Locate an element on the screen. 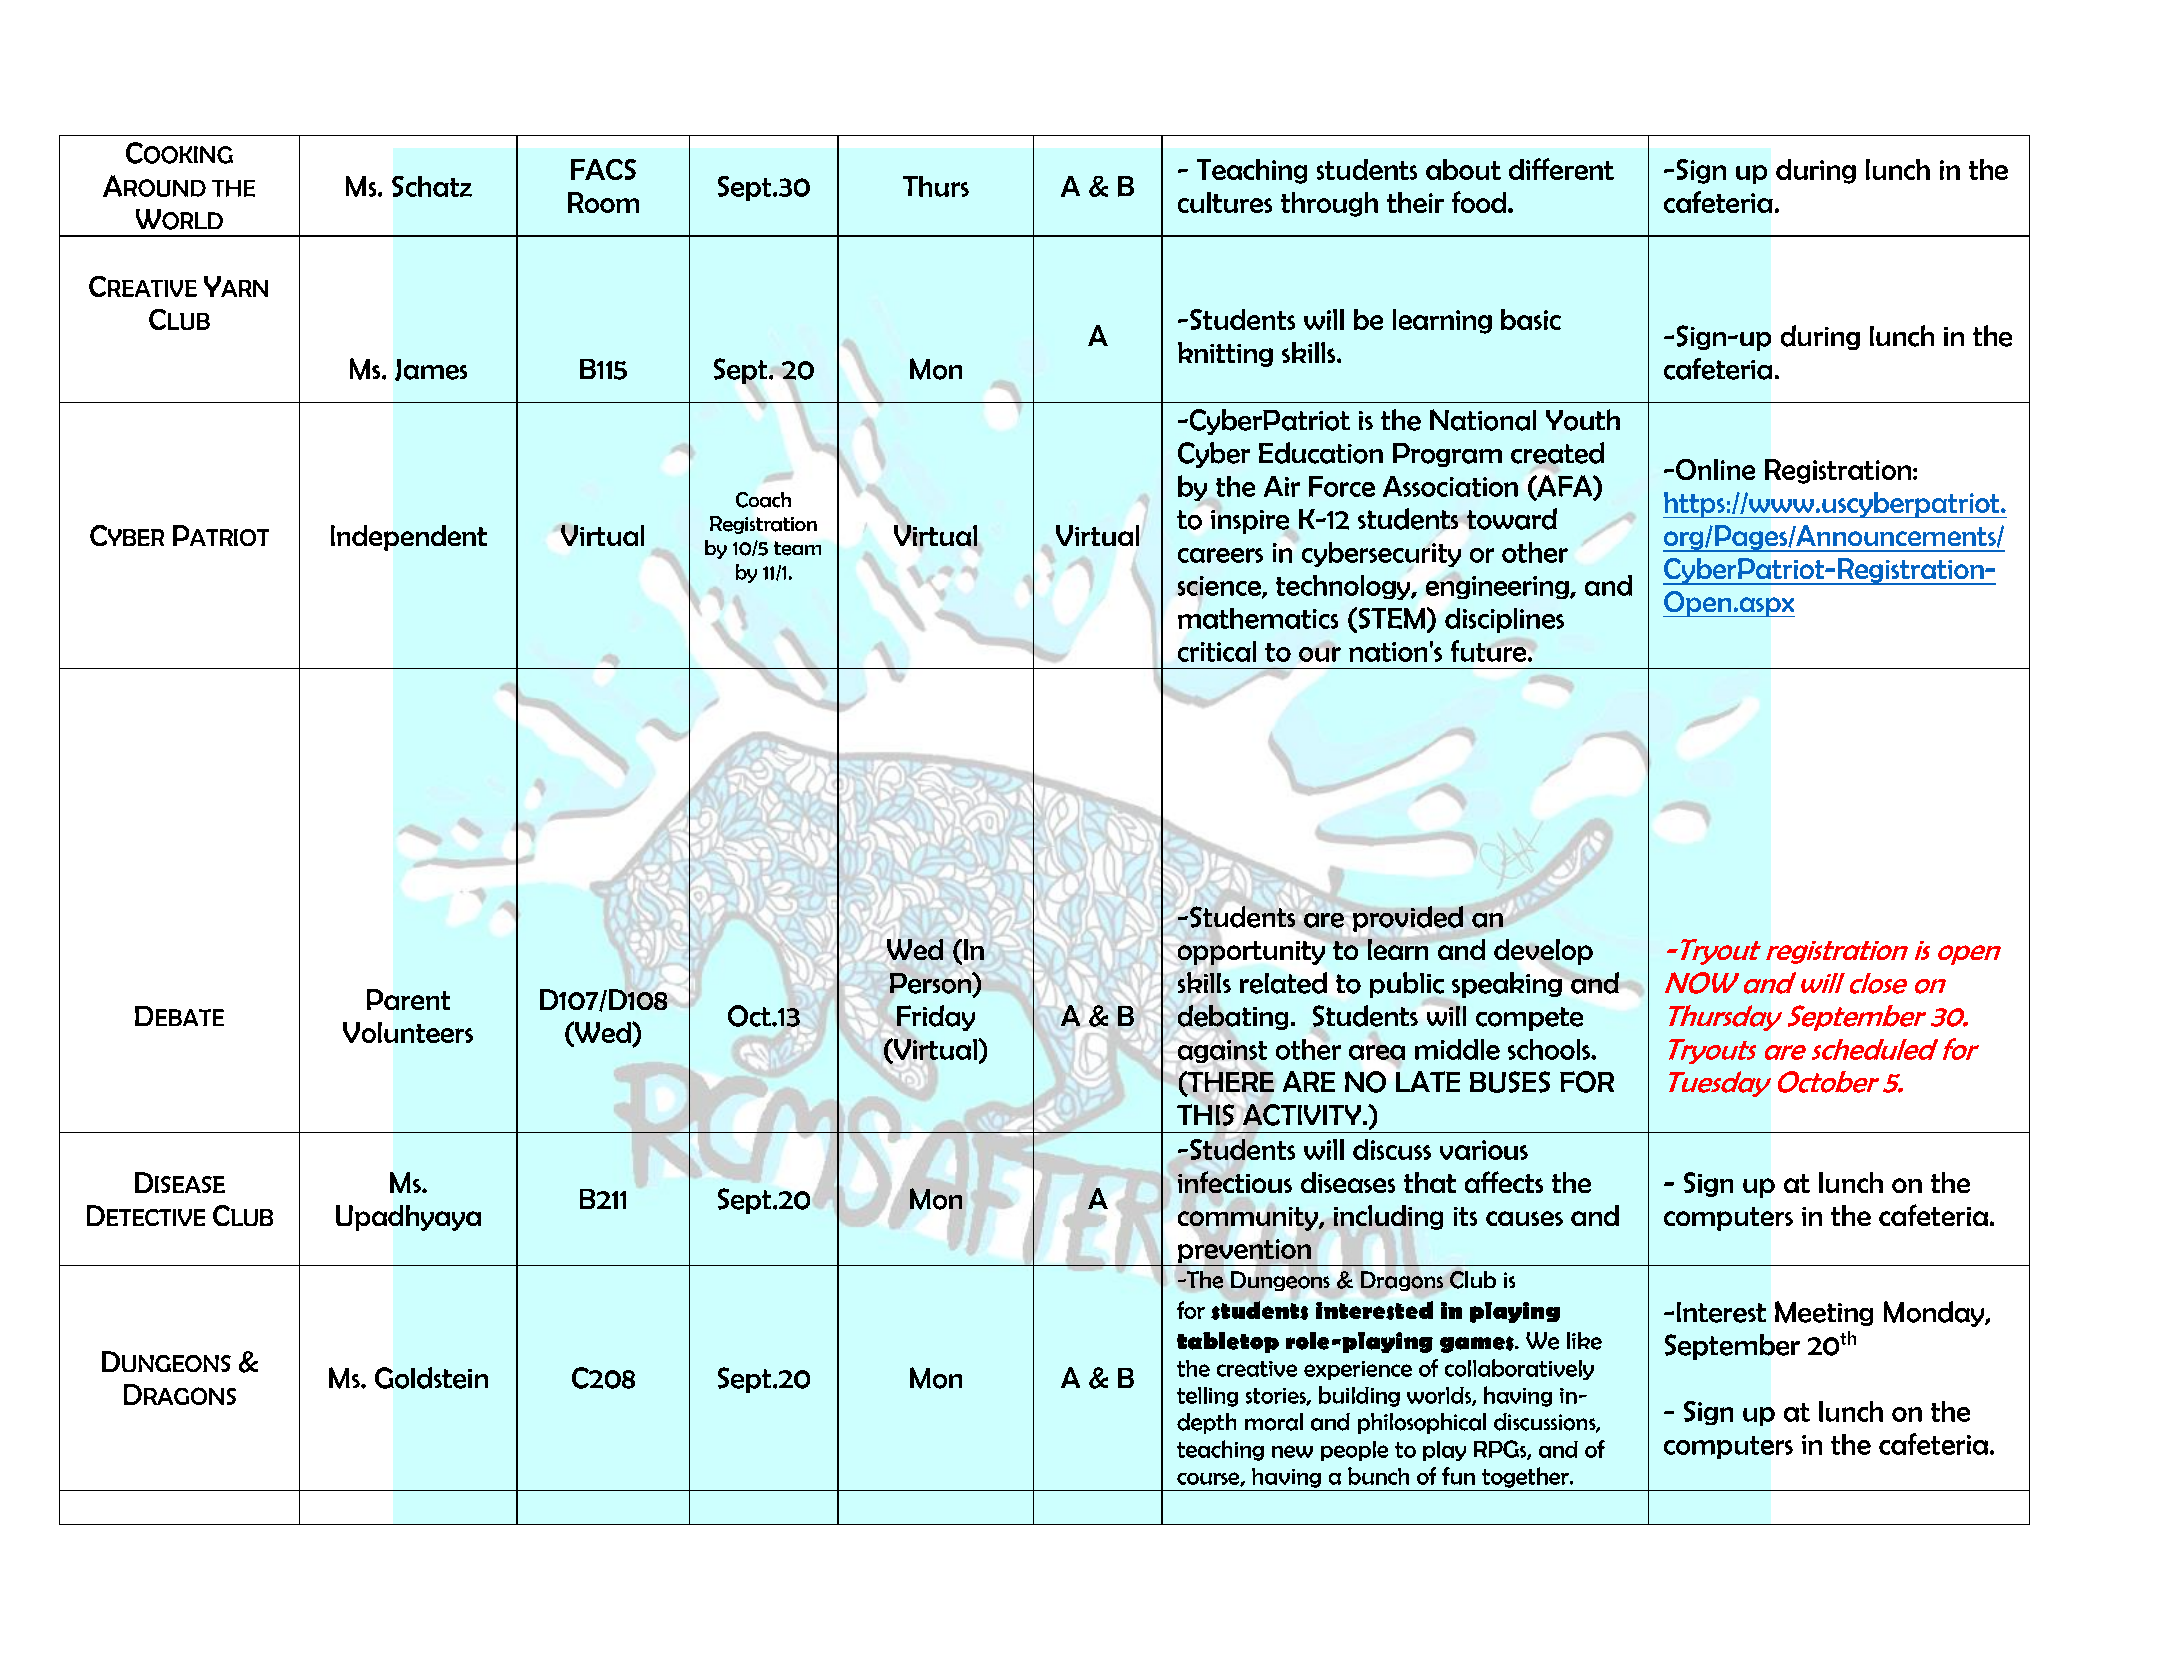 The image size is (2164, 1672). Goldstein is located at coordinates (431, 1378).
